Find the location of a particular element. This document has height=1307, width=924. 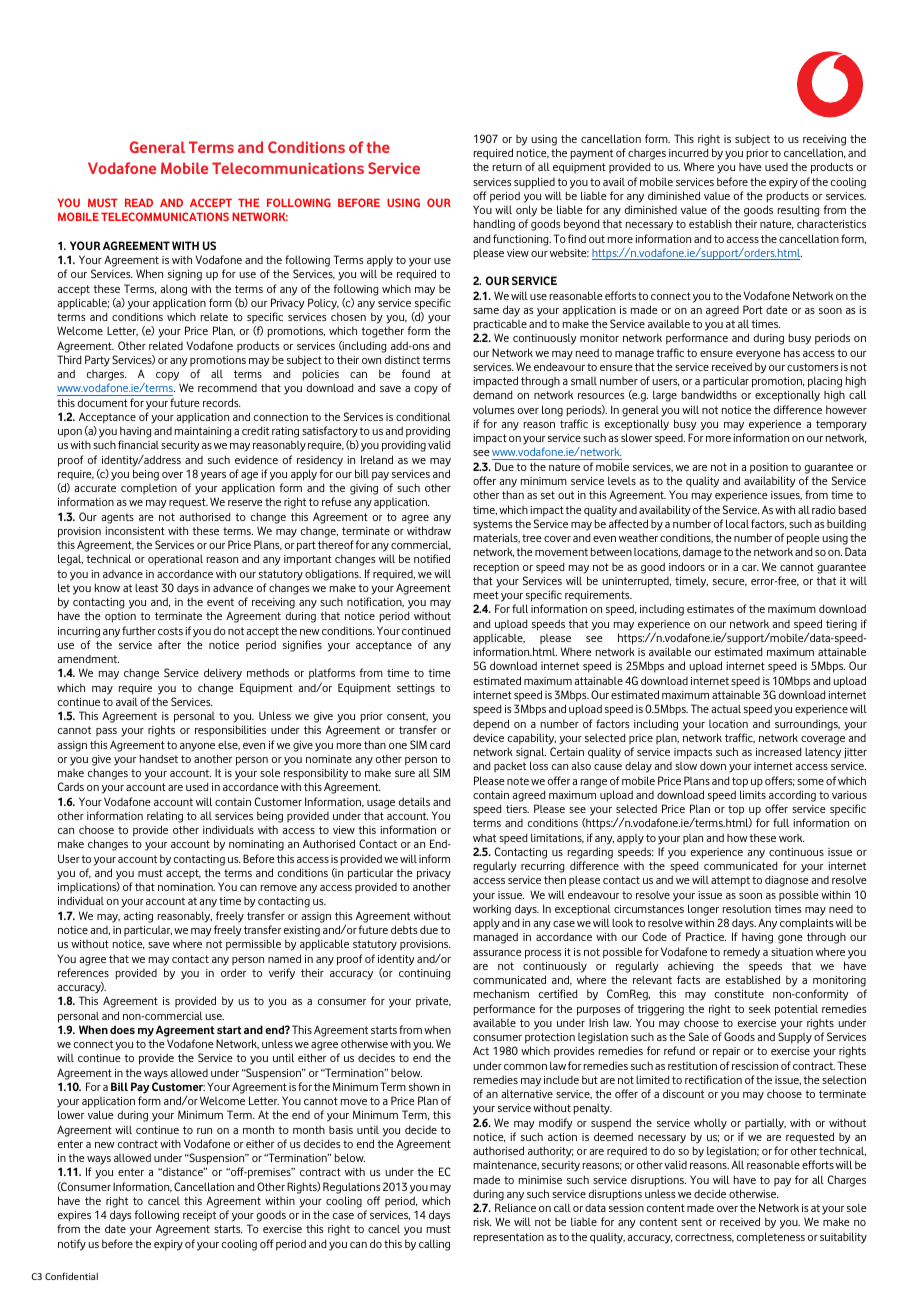

systems is located at coordinates (493, 525).
